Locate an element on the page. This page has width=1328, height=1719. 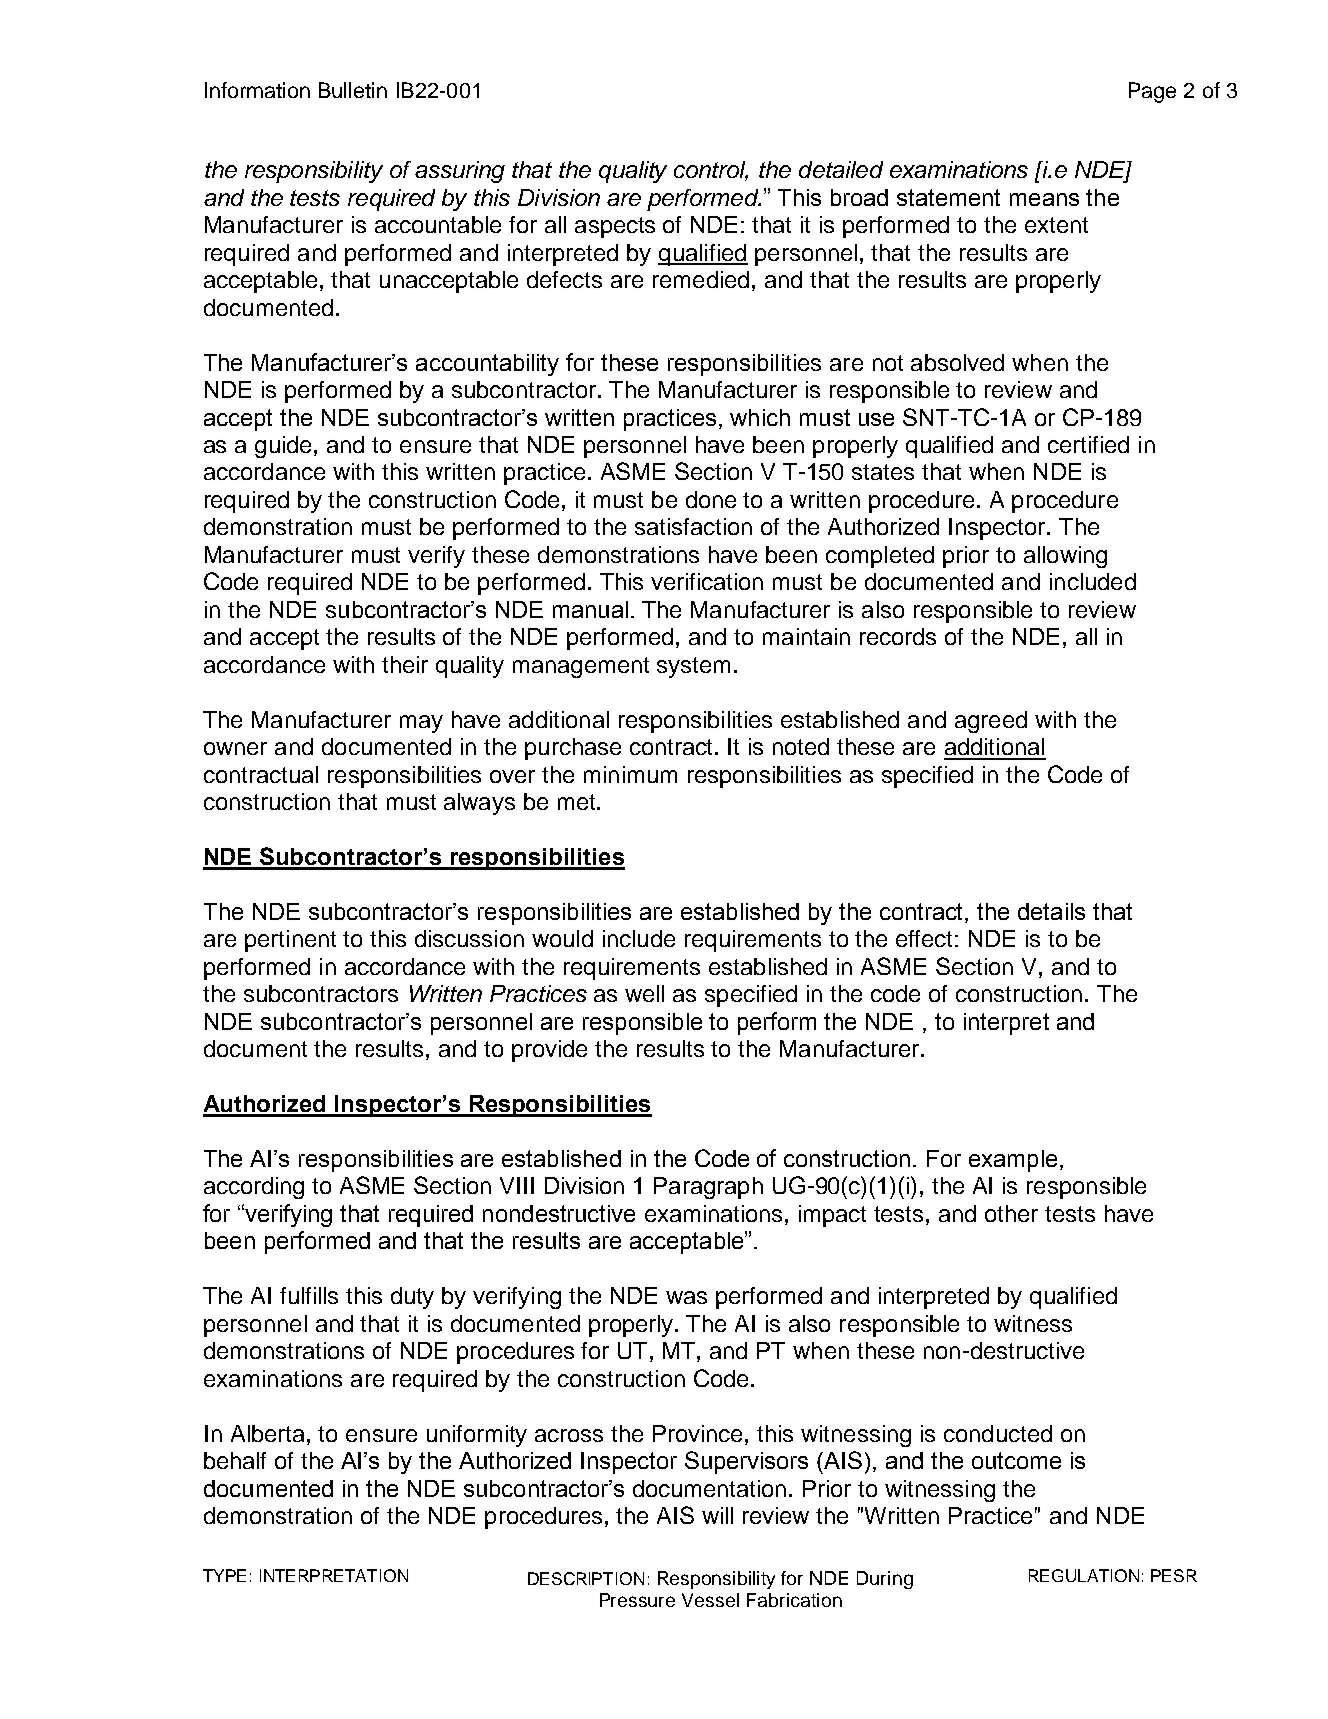
means is located at coordinates (1044, 199).
